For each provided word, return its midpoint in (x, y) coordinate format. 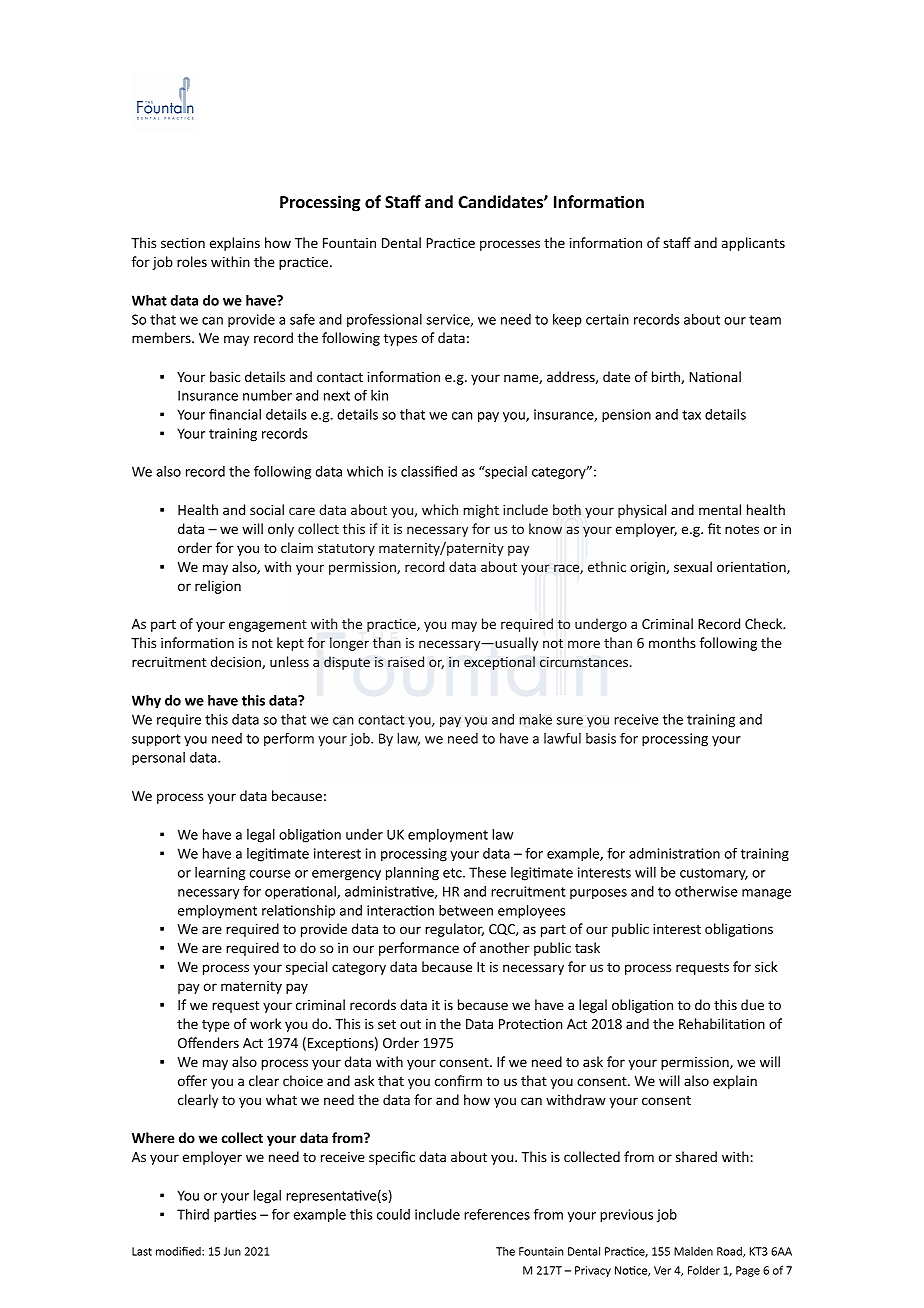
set (387, 1024)
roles (192, 261)
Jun (232, 1251)
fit (714, 528)
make (535, 719)
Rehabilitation (722, 1023)
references (497, 1214)
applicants (753, 244)
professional (384, 321)
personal (158, 759)
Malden (693, 1251)
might (481, 511)
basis (601, 738)
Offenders (208, 1042)
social (267, 509)
